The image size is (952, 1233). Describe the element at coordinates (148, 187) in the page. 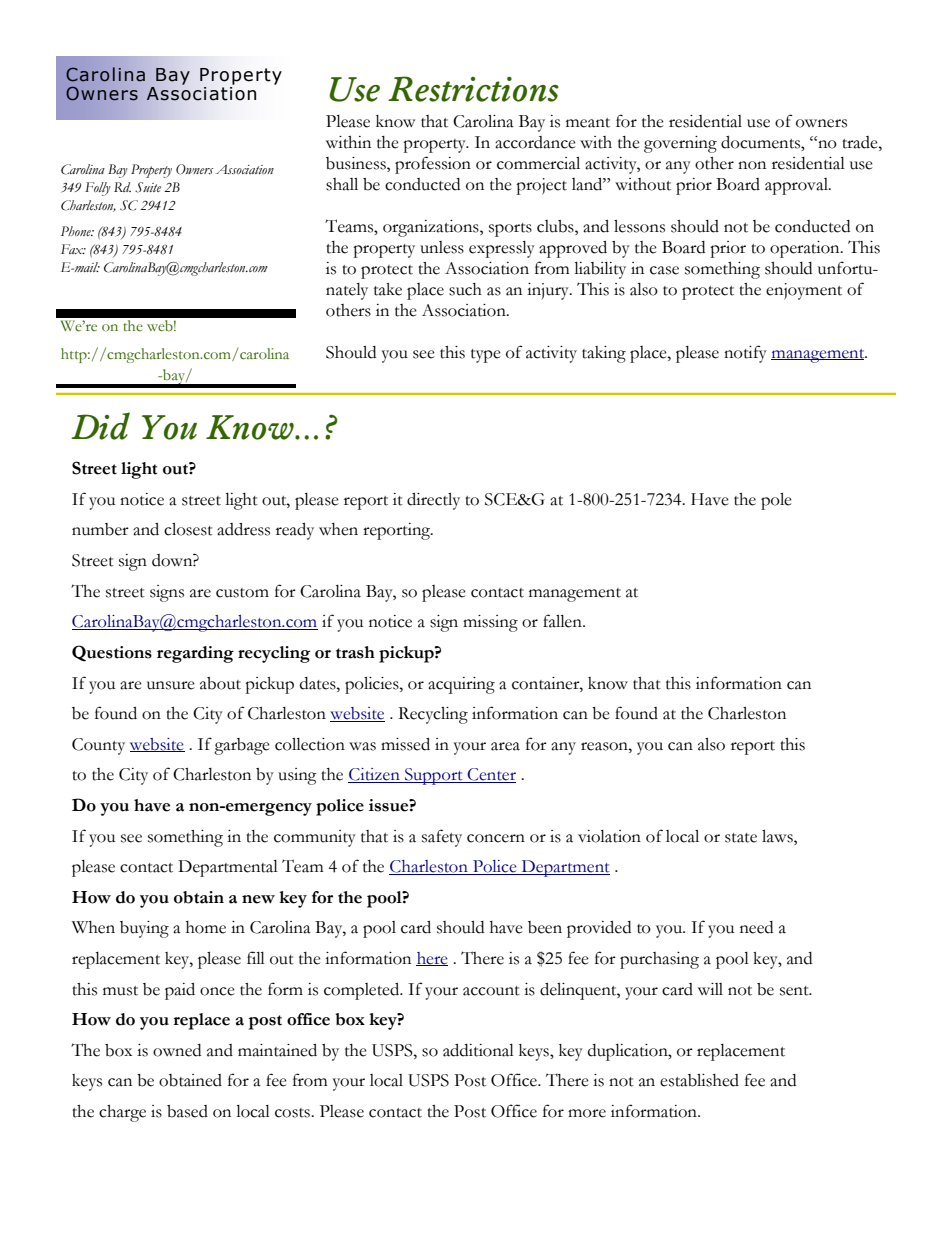

I see `Suite` at that location.
